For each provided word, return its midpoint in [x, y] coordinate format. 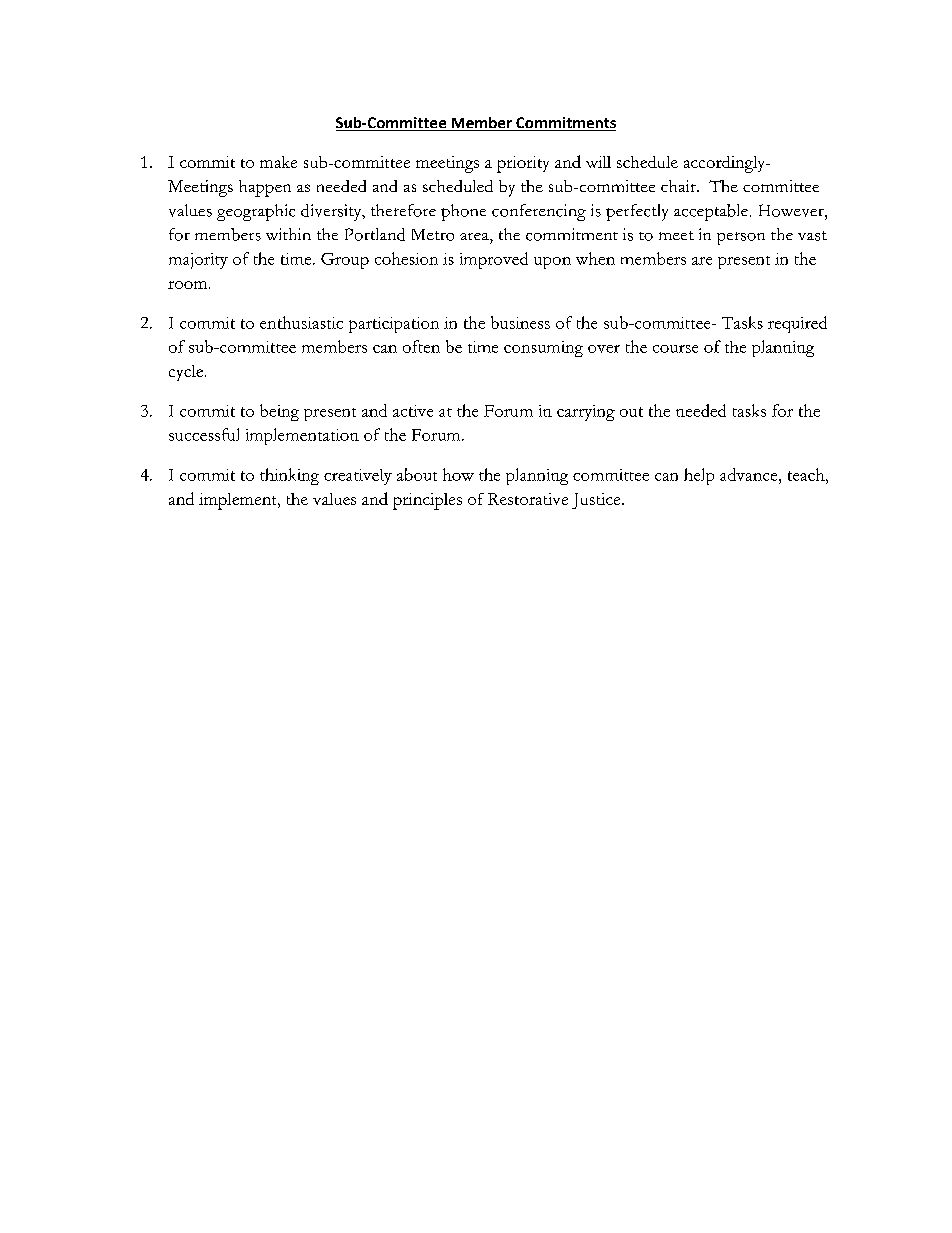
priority [523, 164]
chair [679, 186]
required [797, 324]
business [520, 322]
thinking [289, 476]
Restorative [528, 499]
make [278, 162]
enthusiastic [301, 322]
